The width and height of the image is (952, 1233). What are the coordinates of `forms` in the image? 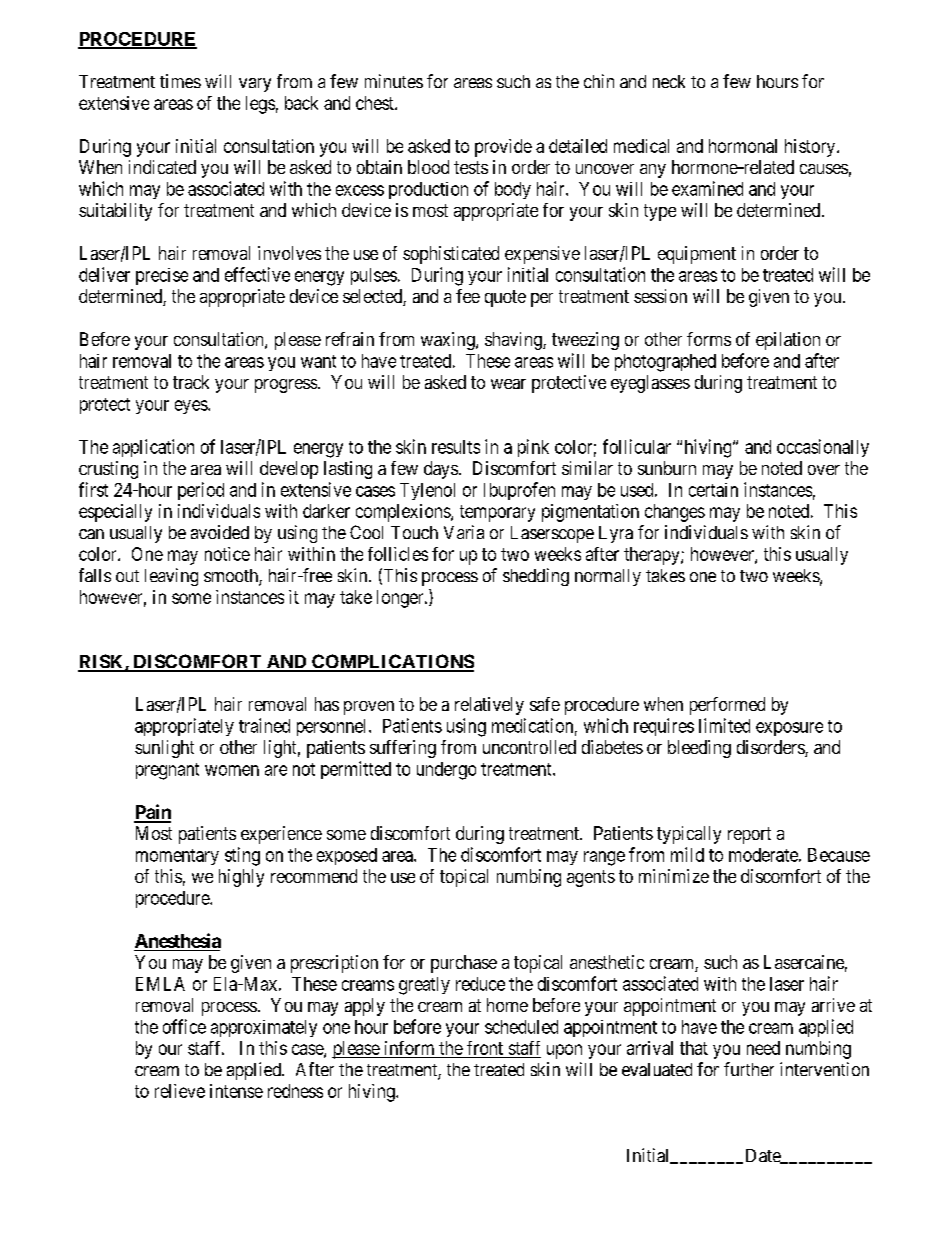 It's located at (709, 339).
